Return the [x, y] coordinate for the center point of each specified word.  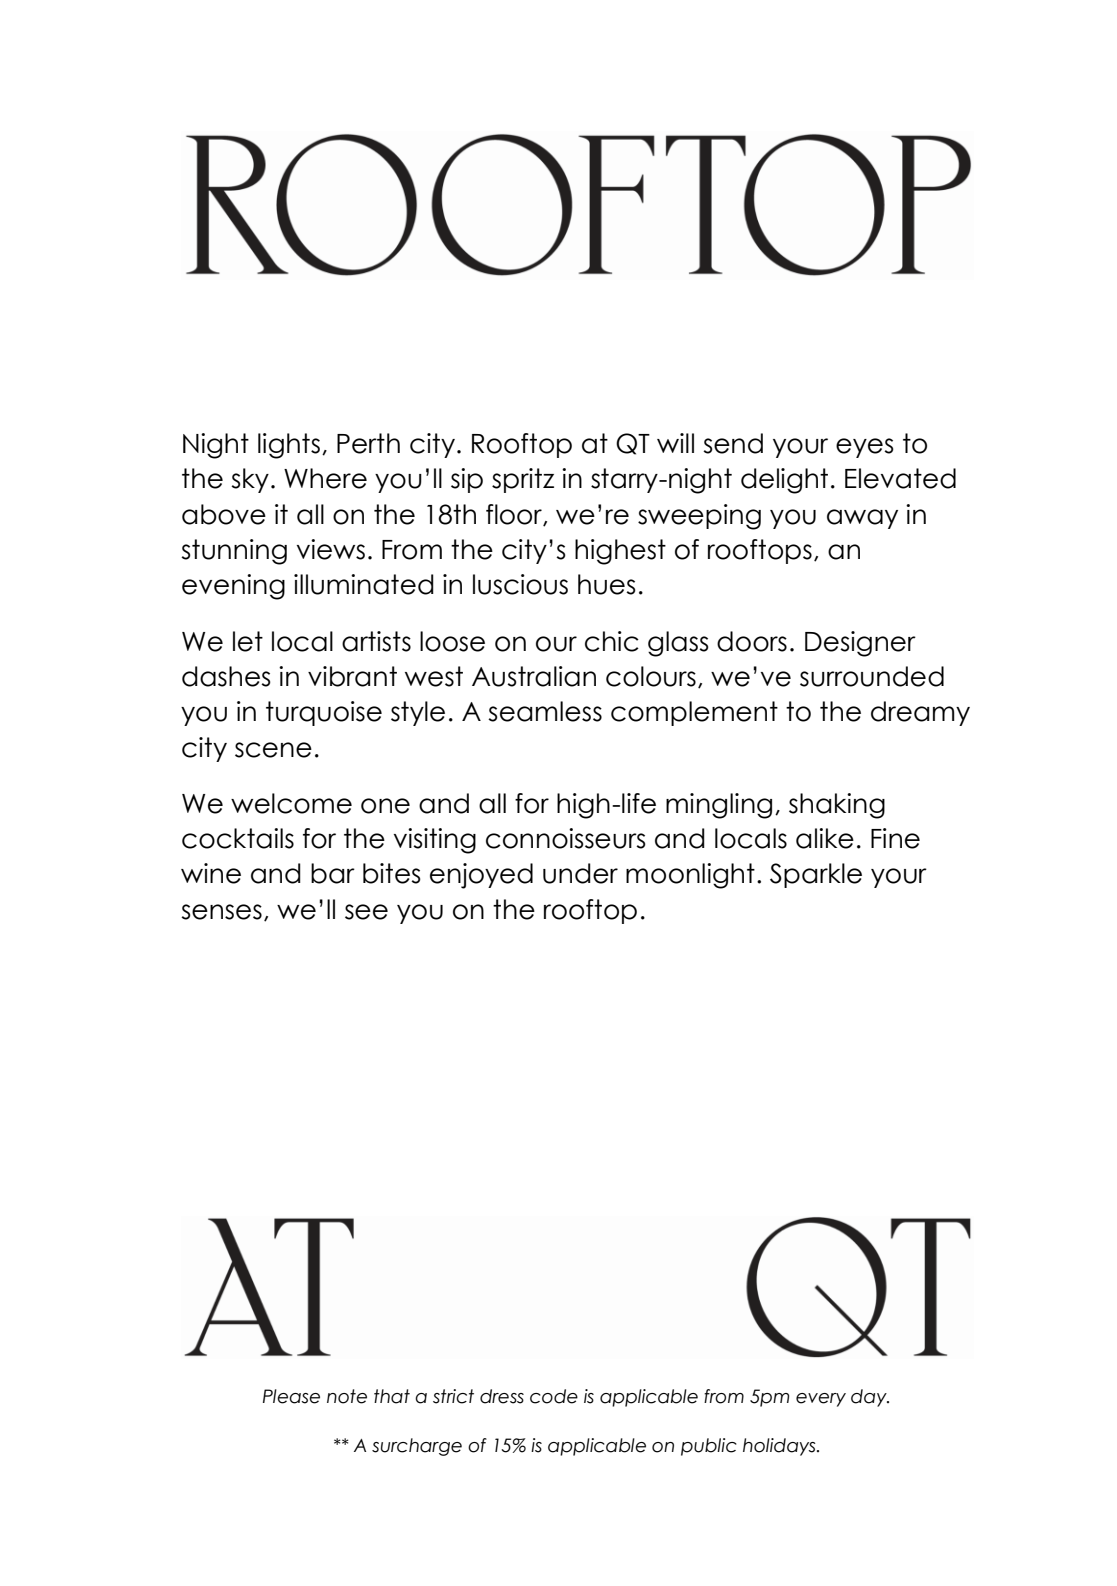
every [821, 1400]
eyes [865, 448]
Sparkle [816, 875]
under [580, 873]
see [366, 912]
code [554, 1396]
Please [291, 1396]
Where [325, 478]
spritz [523, 480]
